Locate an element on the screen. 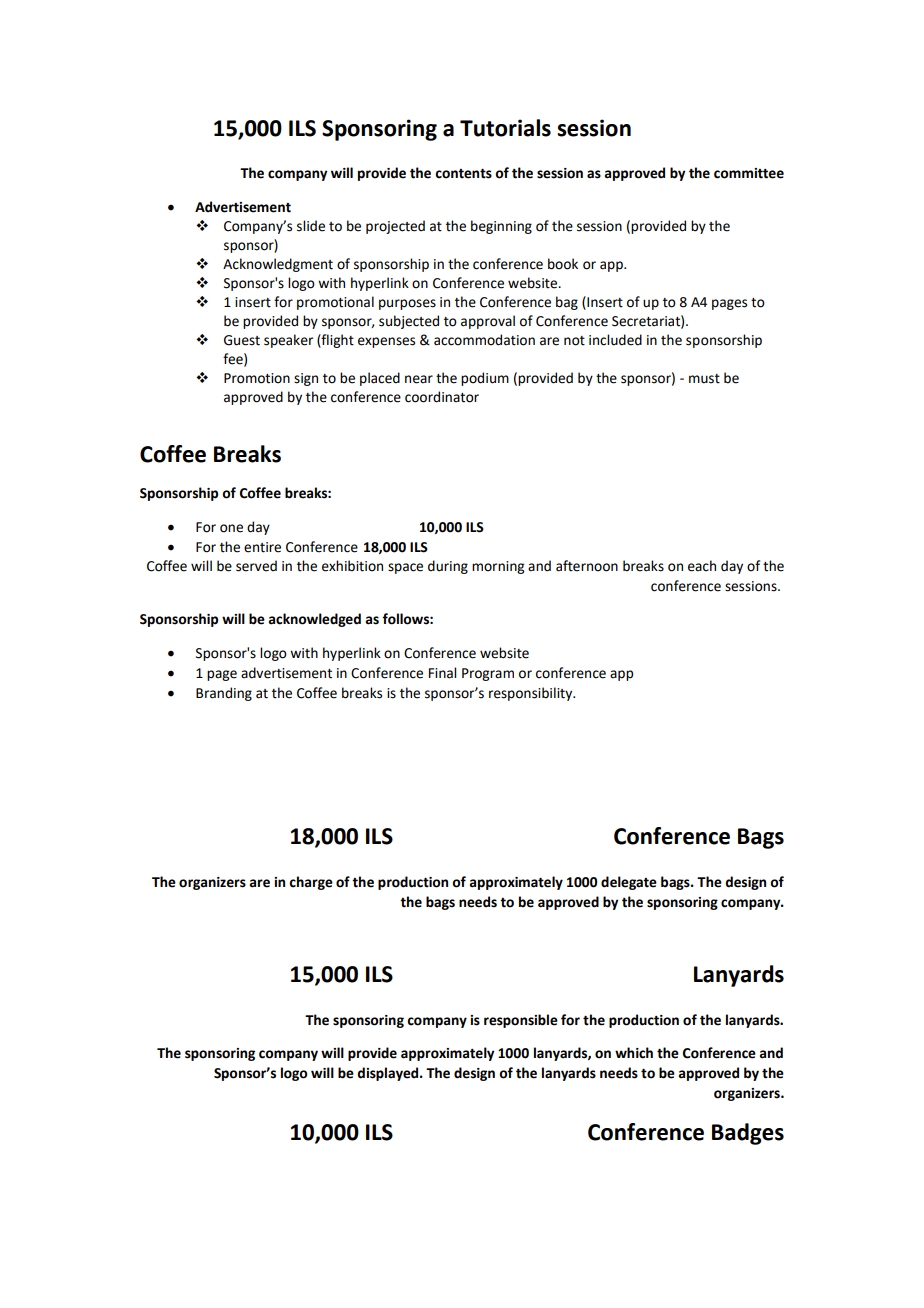 Image resolution: width=924 pixels, height=1308 pixels. Program is located at coordinates (488, 674).
